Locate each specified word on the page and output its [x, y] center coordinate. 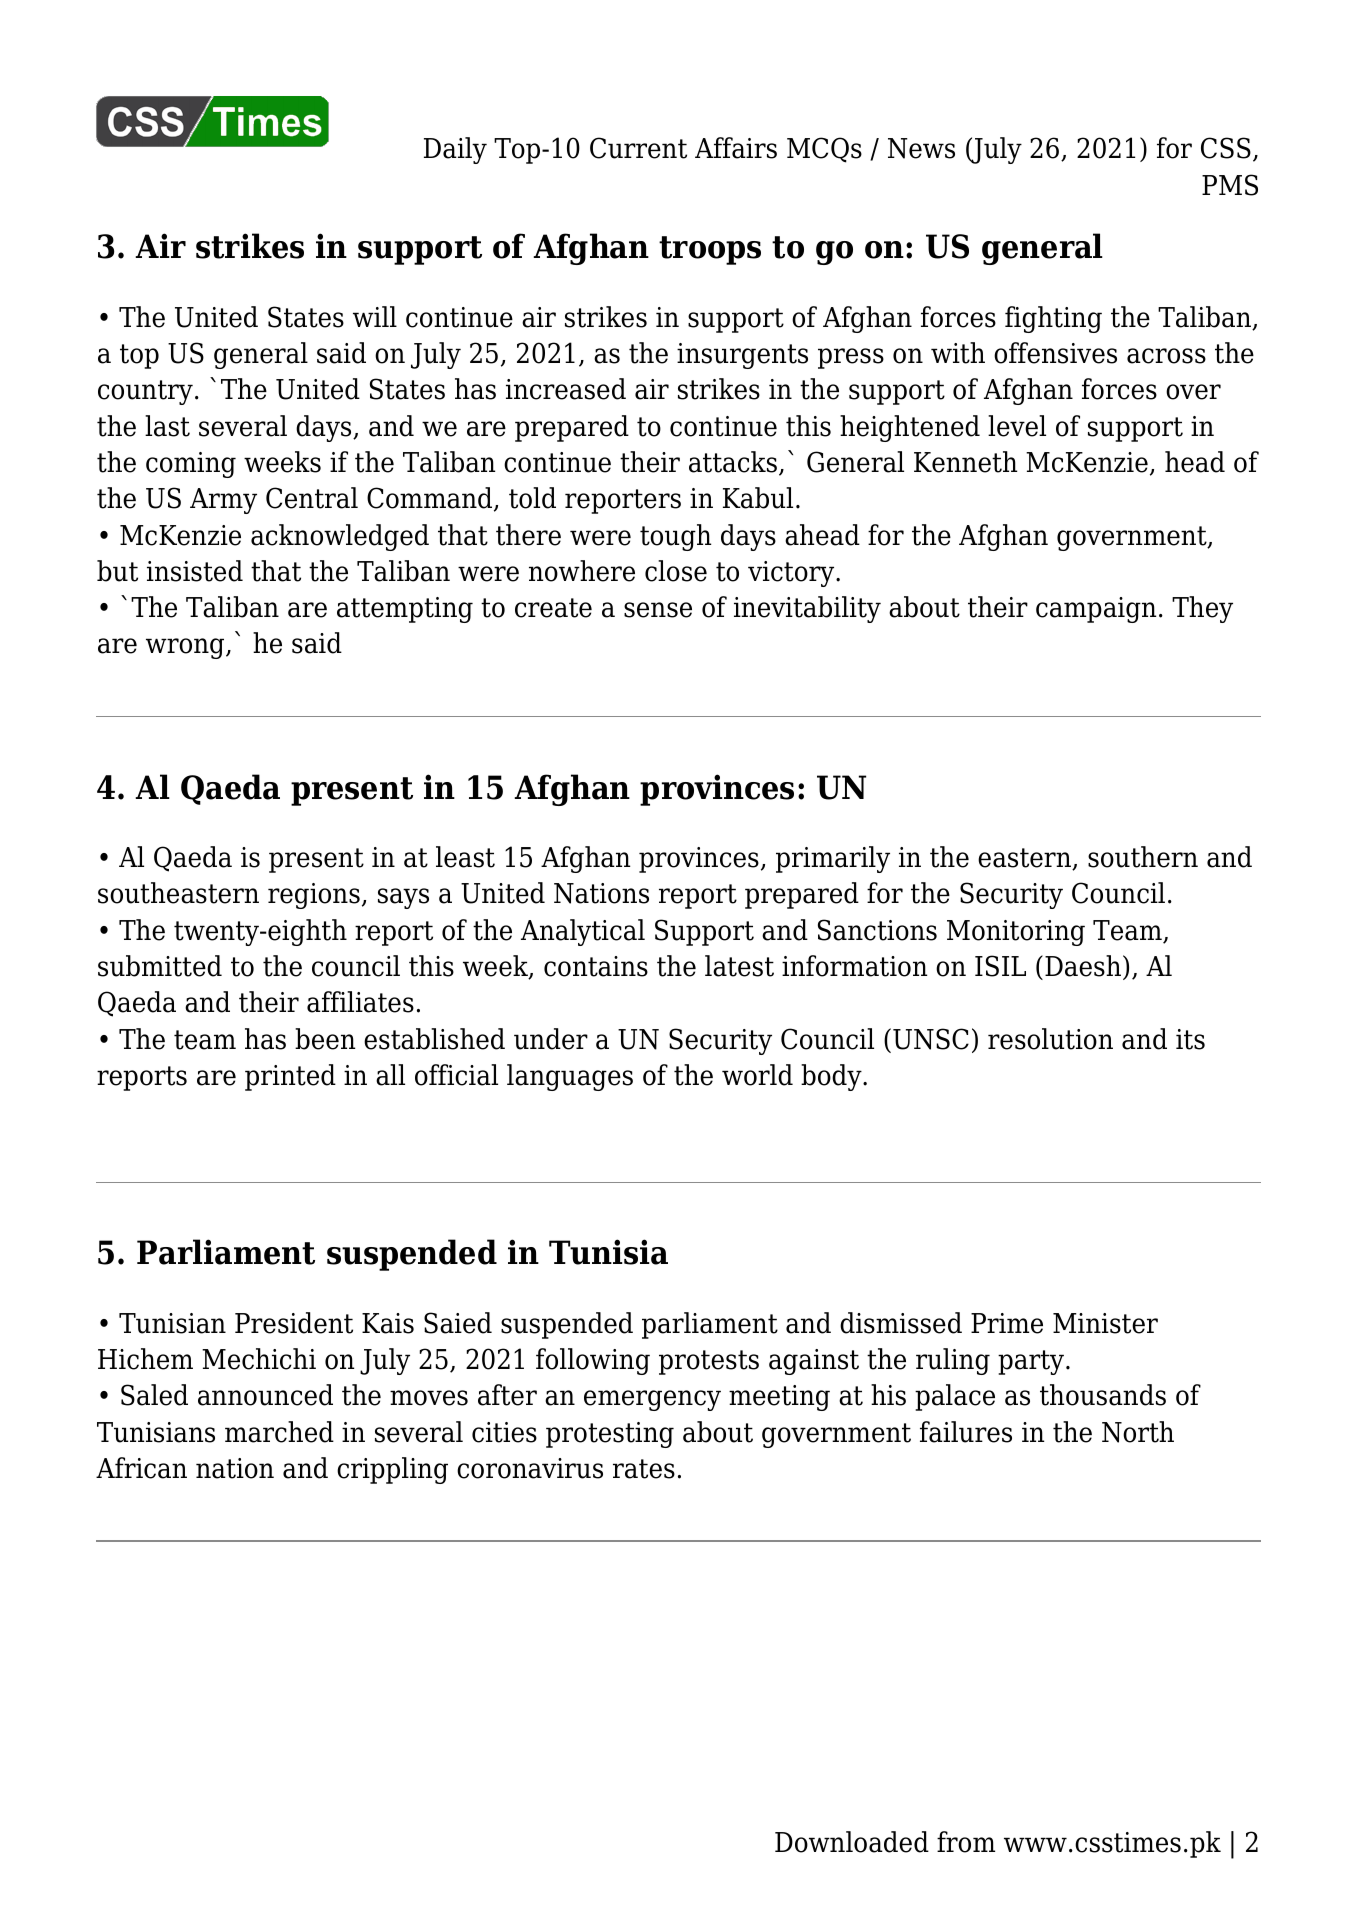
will [375, 316]
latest [739, 966]
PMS [1230, 185]
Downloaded [852, 1842]
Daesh [1083, 966]
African [141, 1468]
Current [638, 148]
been [325, 1039]
